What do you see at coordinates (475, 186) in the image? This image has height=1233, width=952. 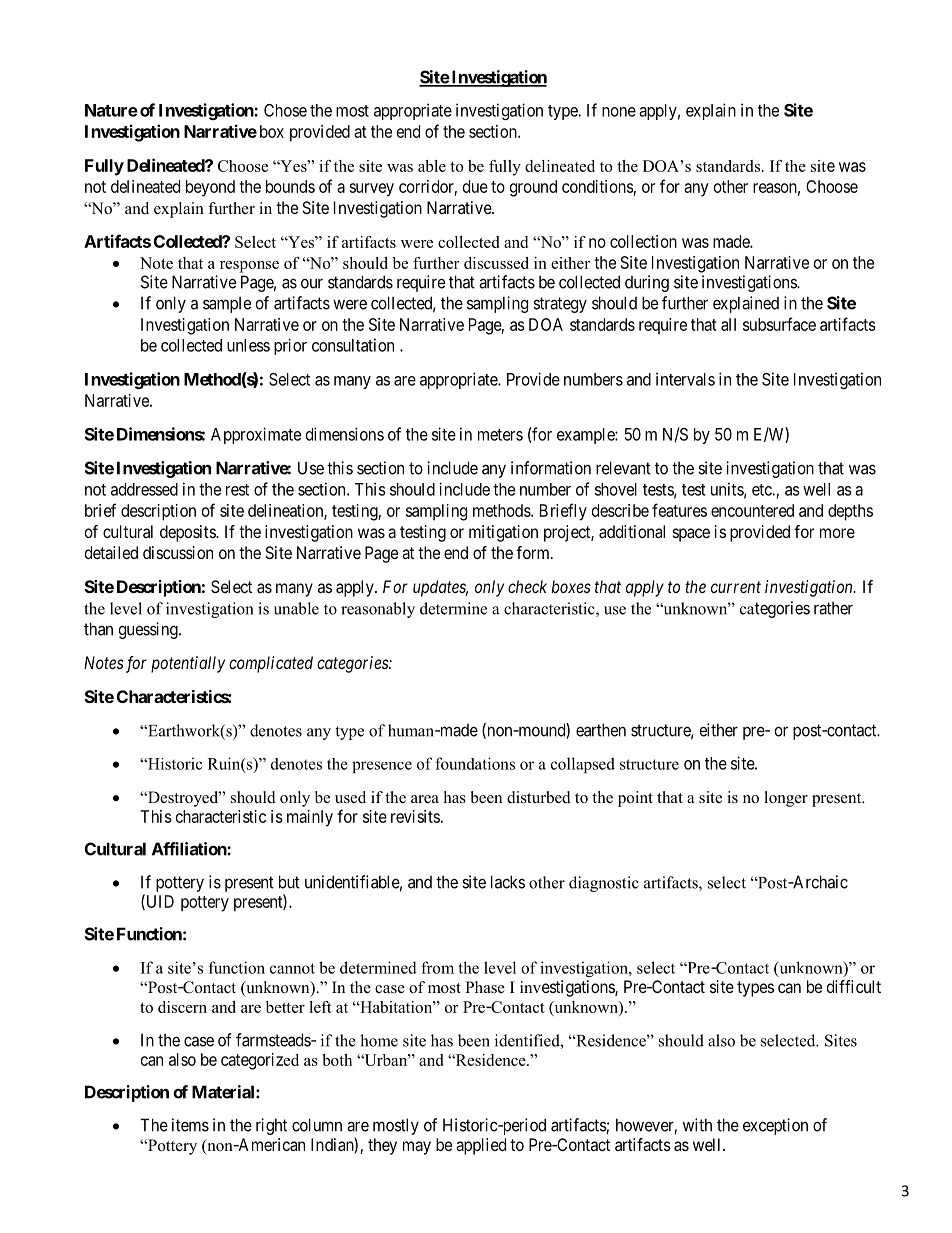 I see `due` at bounding box center [475, 186].
